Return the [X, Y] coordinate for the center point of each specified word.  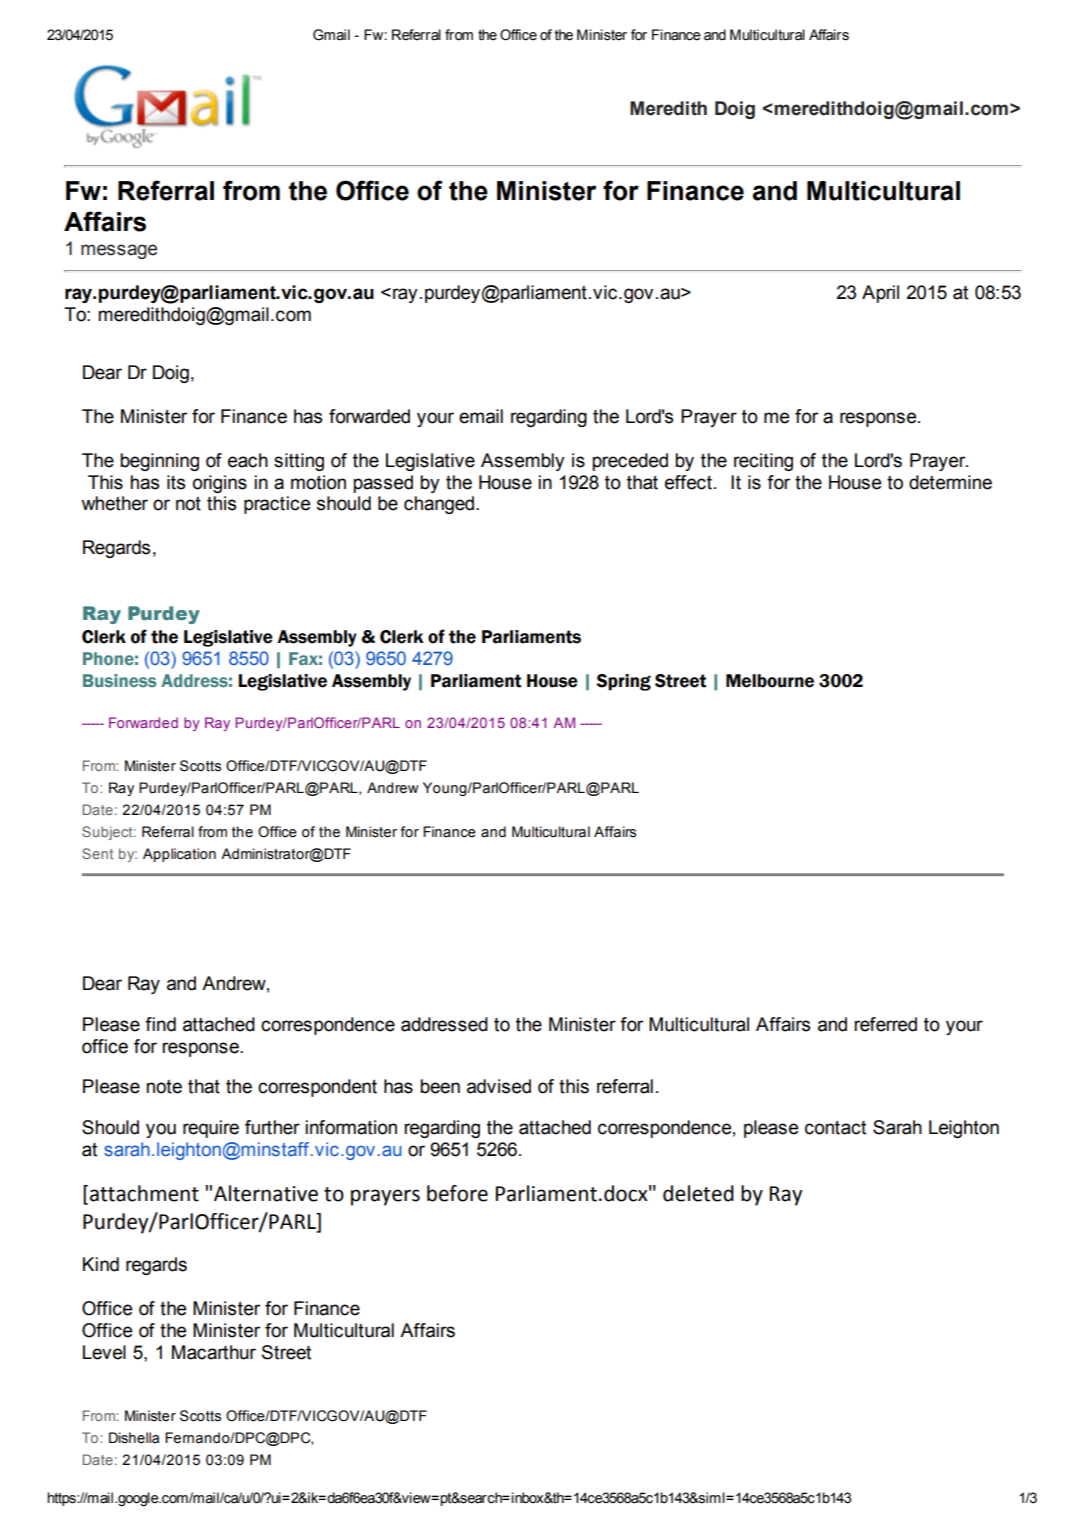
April [880, 294]
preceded [630, 462]
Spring [623, 682]
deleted [698, 1193]
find [160, 1024]
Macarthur [214, 1352]
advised [499, 1086]
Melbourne [770, 681]
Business [119, 680]
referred [885, 1024]
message [119, 251]
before [457, 1193]
